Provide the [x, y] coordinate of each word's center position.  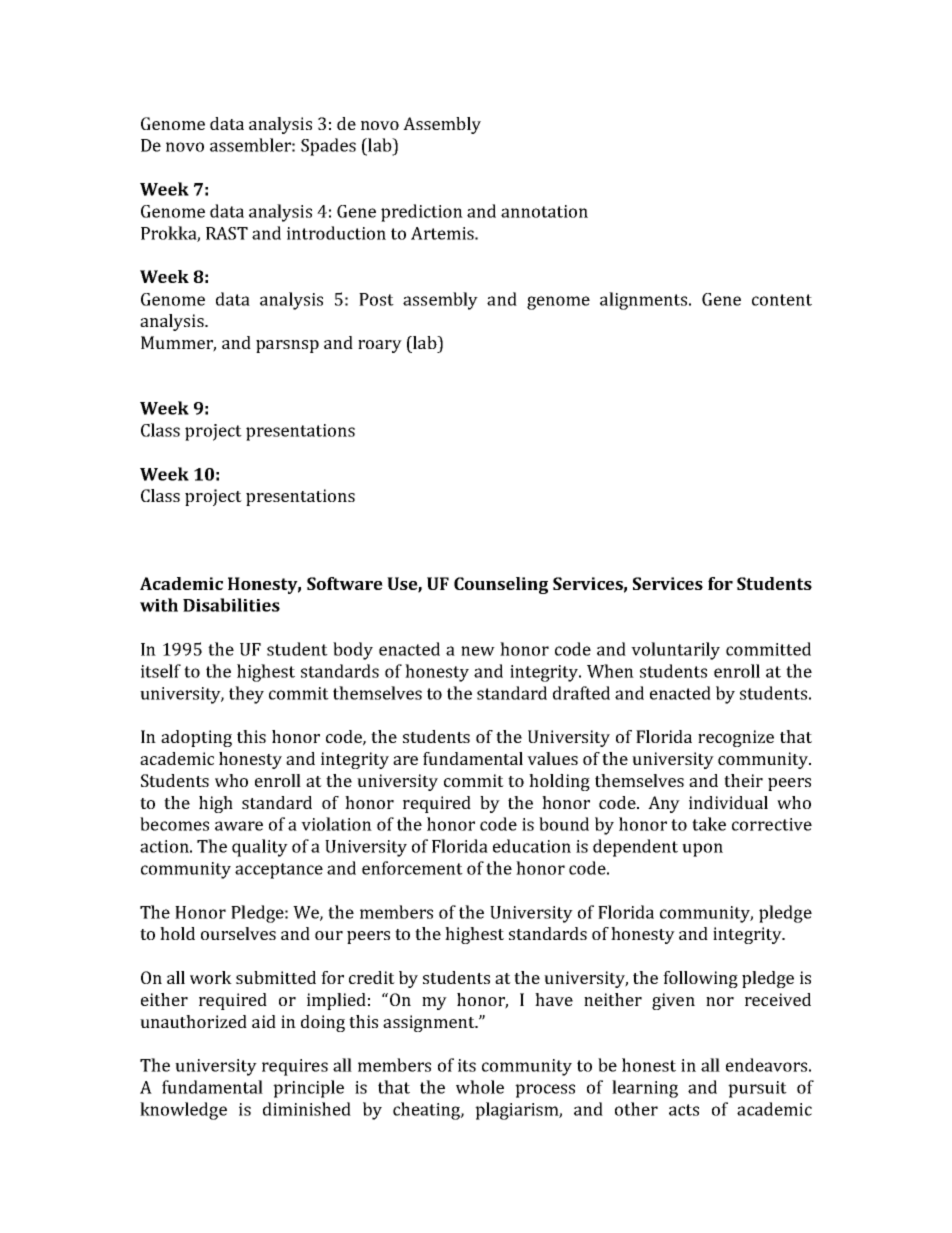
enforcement [412, 868]
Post [376, 299]
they [246, 695]
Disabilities [231, 605]
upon [702, 850]
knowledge [183, 1111]
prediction [422, 213]
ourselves [238, 933]
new [478, 651]
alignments [645, 301]
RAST [227, 233]
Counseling [501, 585]
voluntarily [675, 651]
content [782, 300]
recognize [736, 738]
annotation [544, 211]
